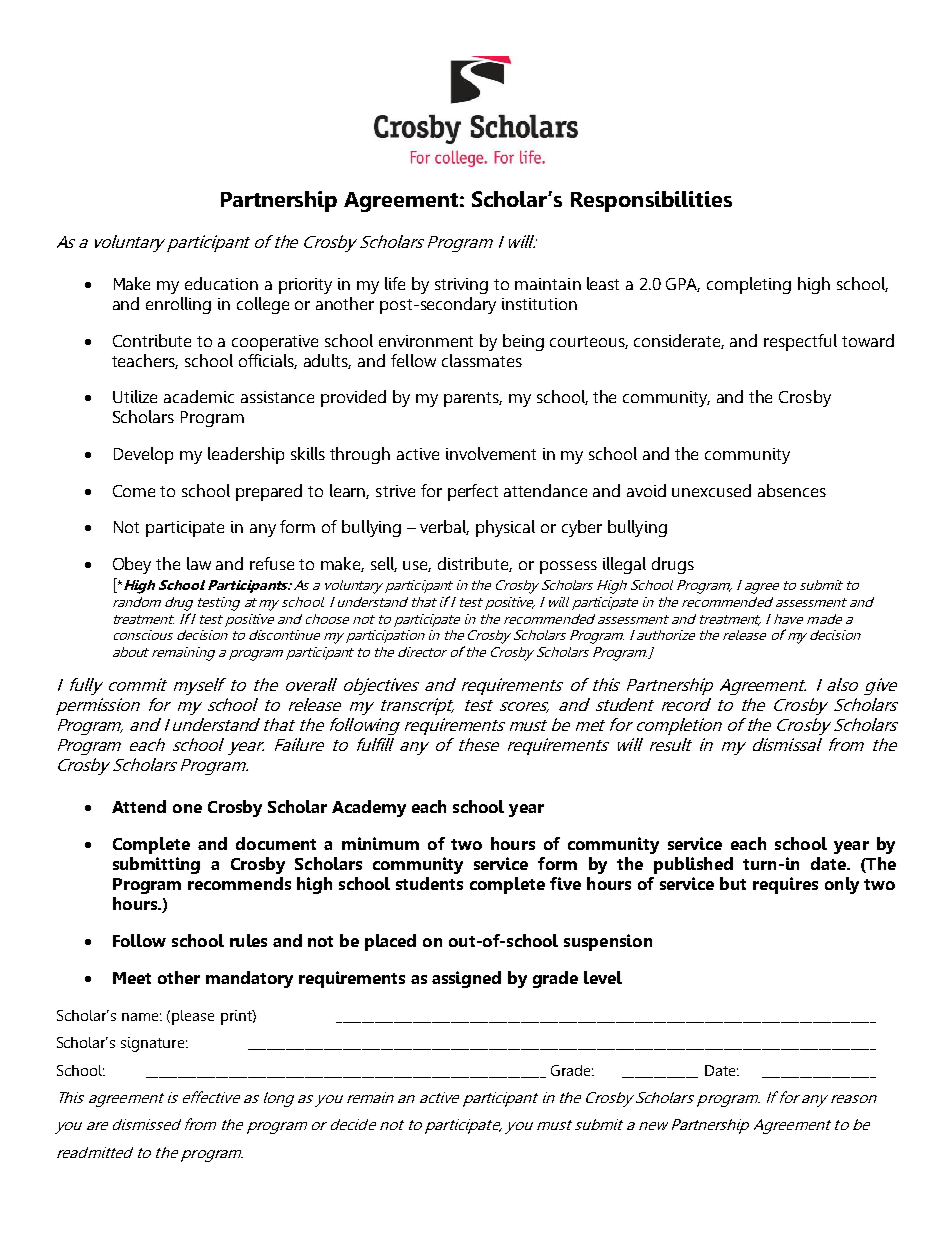  I want to click on illegal, so click(624, 565).
